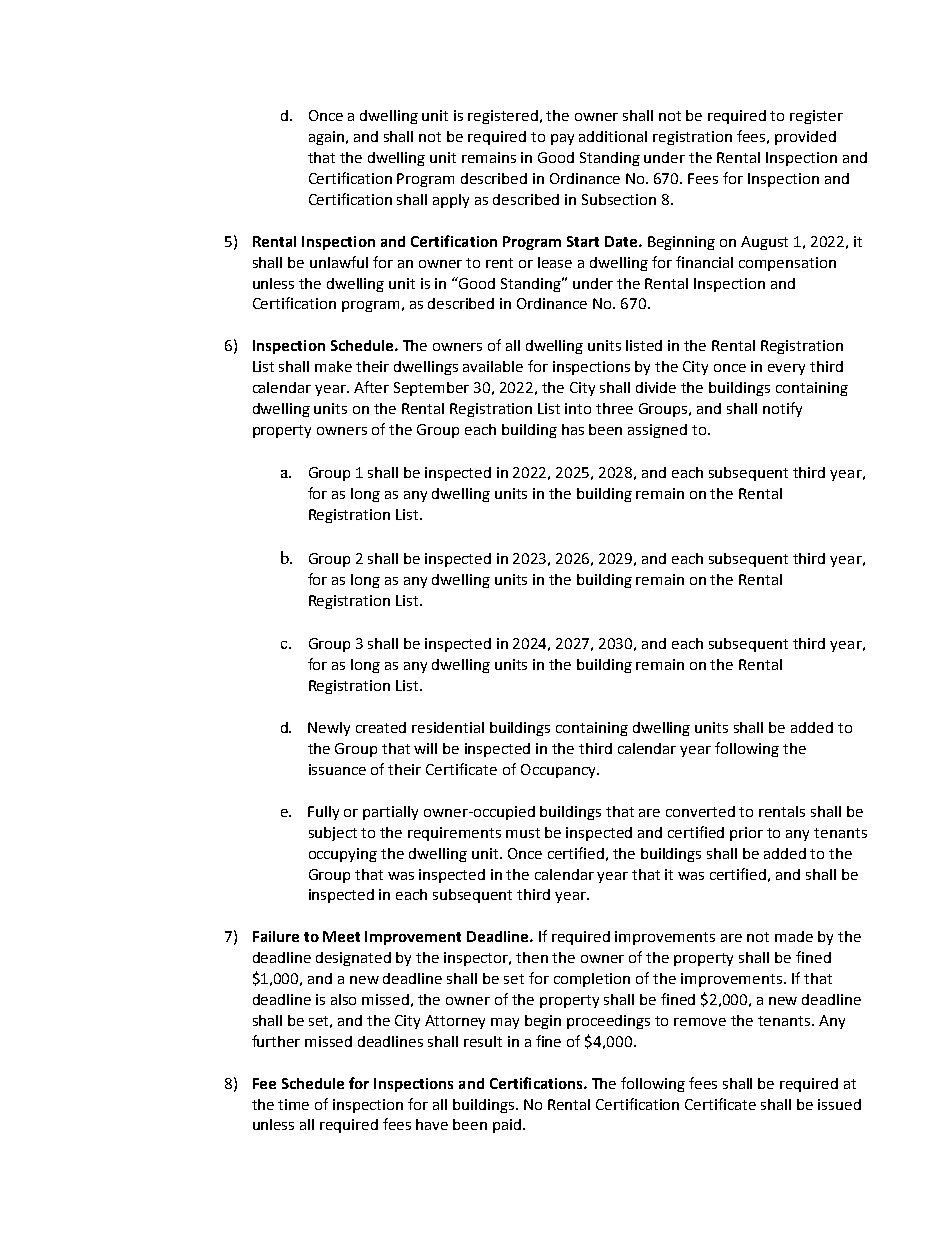  What do you see at coordinates (782, 409) in the document?
I see `notify` at bounding box center [782, 409].
